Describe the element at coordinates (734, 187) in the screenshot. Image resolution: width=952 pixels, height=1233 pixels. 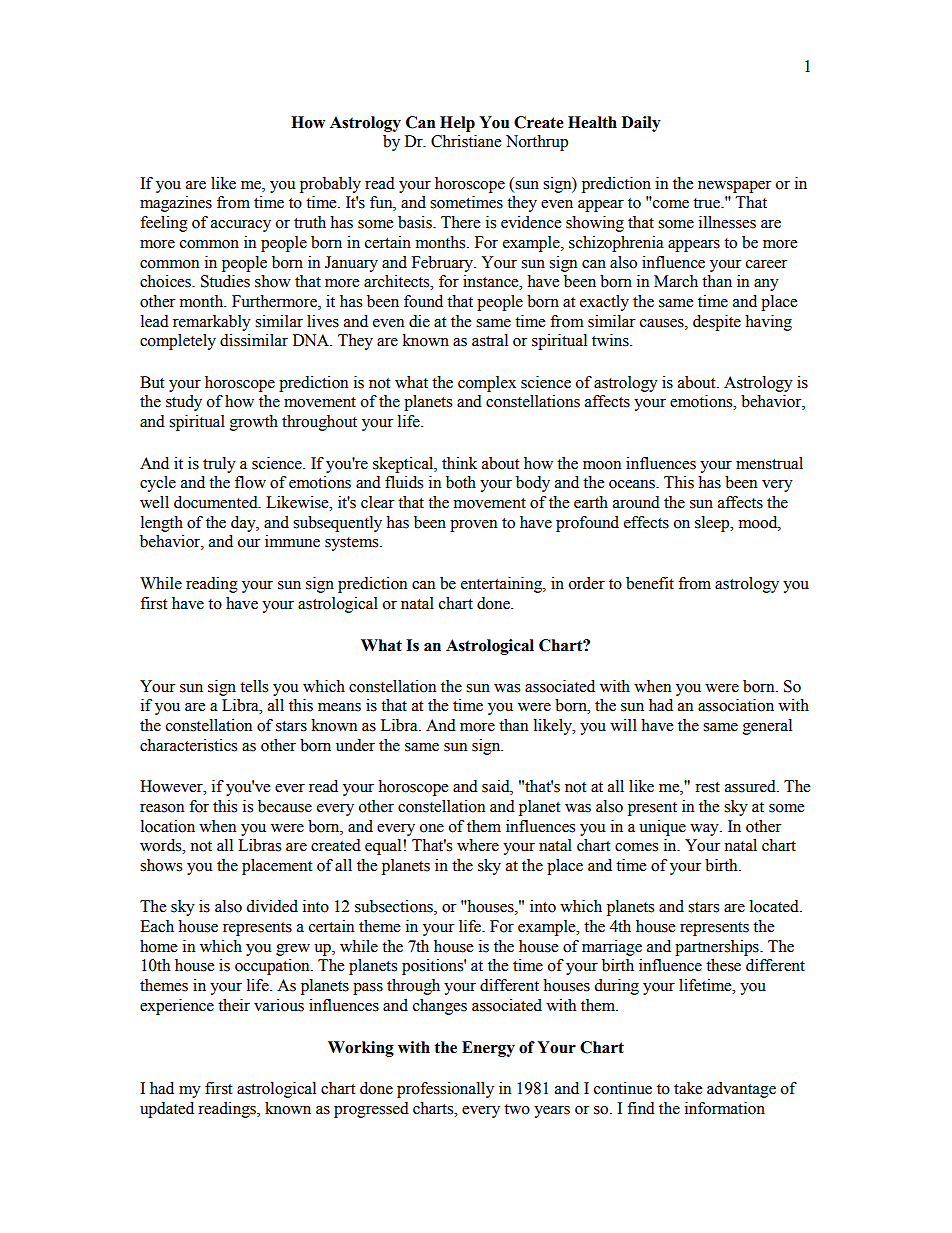
I see `newspaper` at that location.
